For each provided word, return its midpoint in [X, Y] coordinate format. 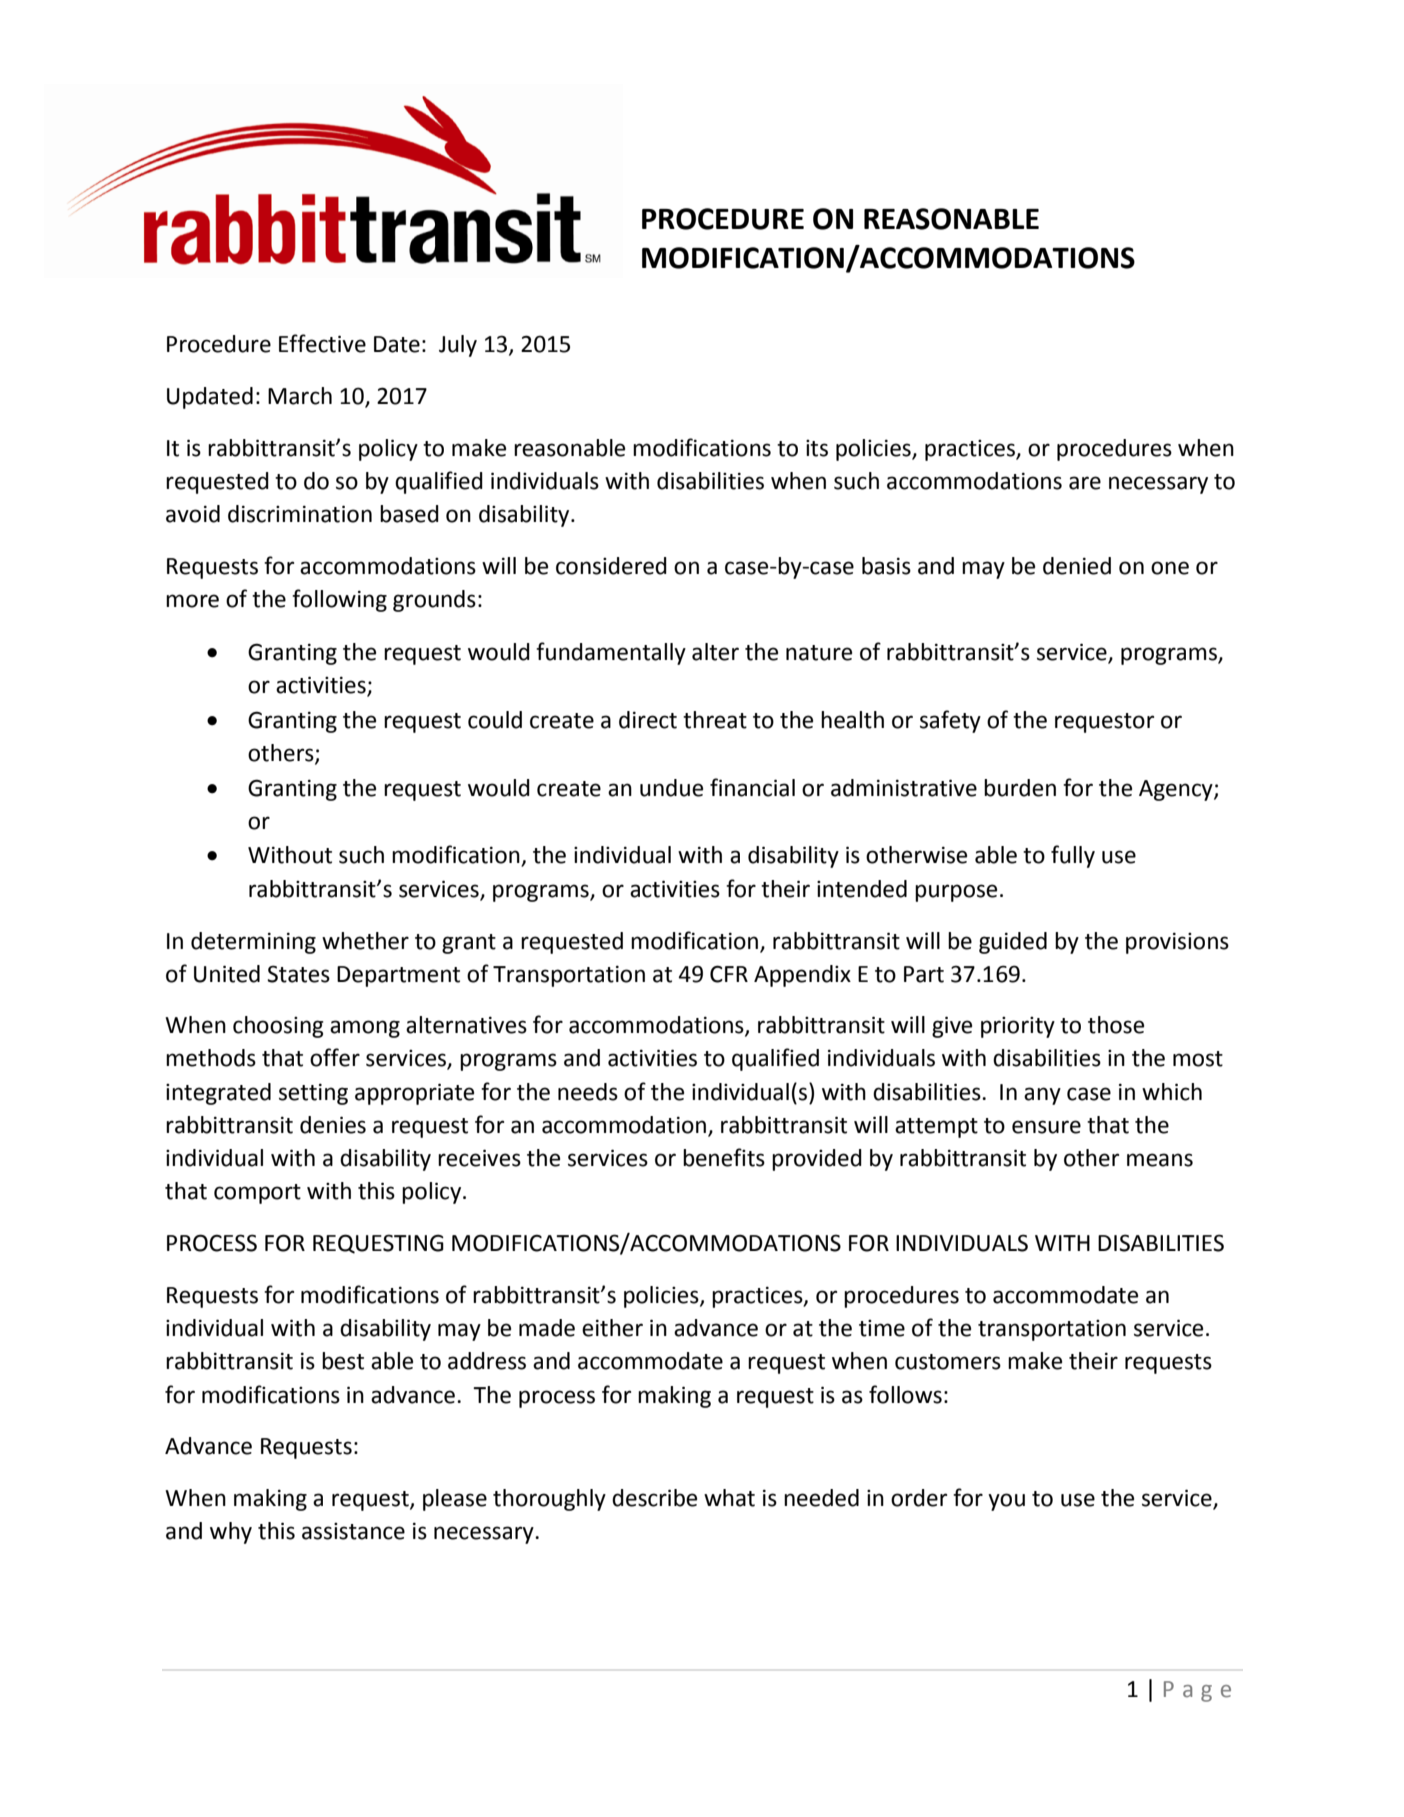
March [300, 396]
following [339, 600]
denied [1077, 566]
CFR [729, 974]
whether [365, 941]
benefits [724, 1157]
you [1006, 1502]
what [729, 1498]
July [458, 346]
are [1085, 483]
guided [1013, 943]
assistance [353, 1531]
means [1160, 1160]
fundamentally [611, 653]
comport [257, 1194]
